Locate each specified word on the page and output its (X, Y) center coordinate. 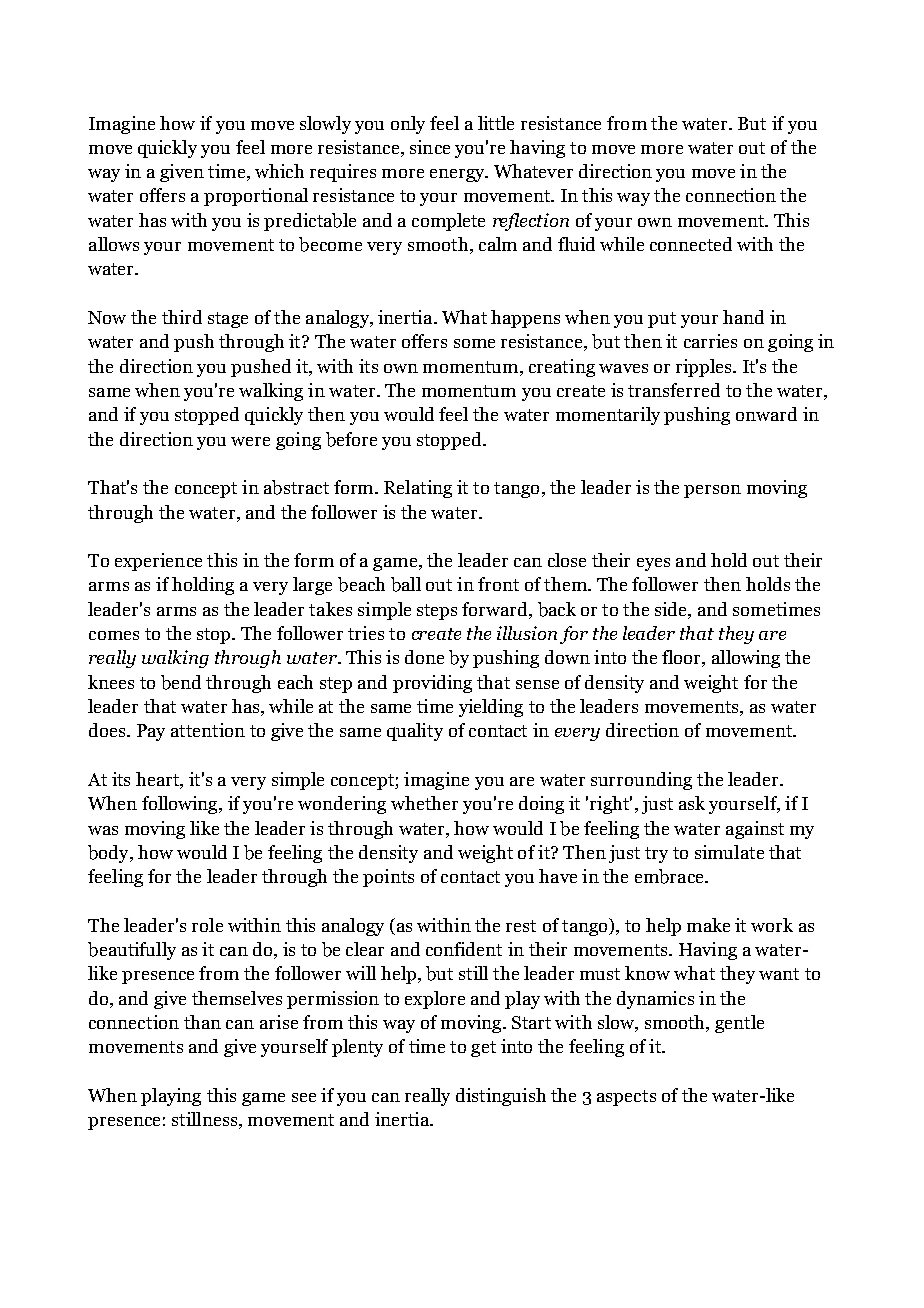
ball (406, 584)
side (672, 609)
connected (691, 244)
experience (158, 562)
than (202, 1022)
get (483, 1049)
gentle (739, 1024)
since (430, 147)
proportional (256, 197)
